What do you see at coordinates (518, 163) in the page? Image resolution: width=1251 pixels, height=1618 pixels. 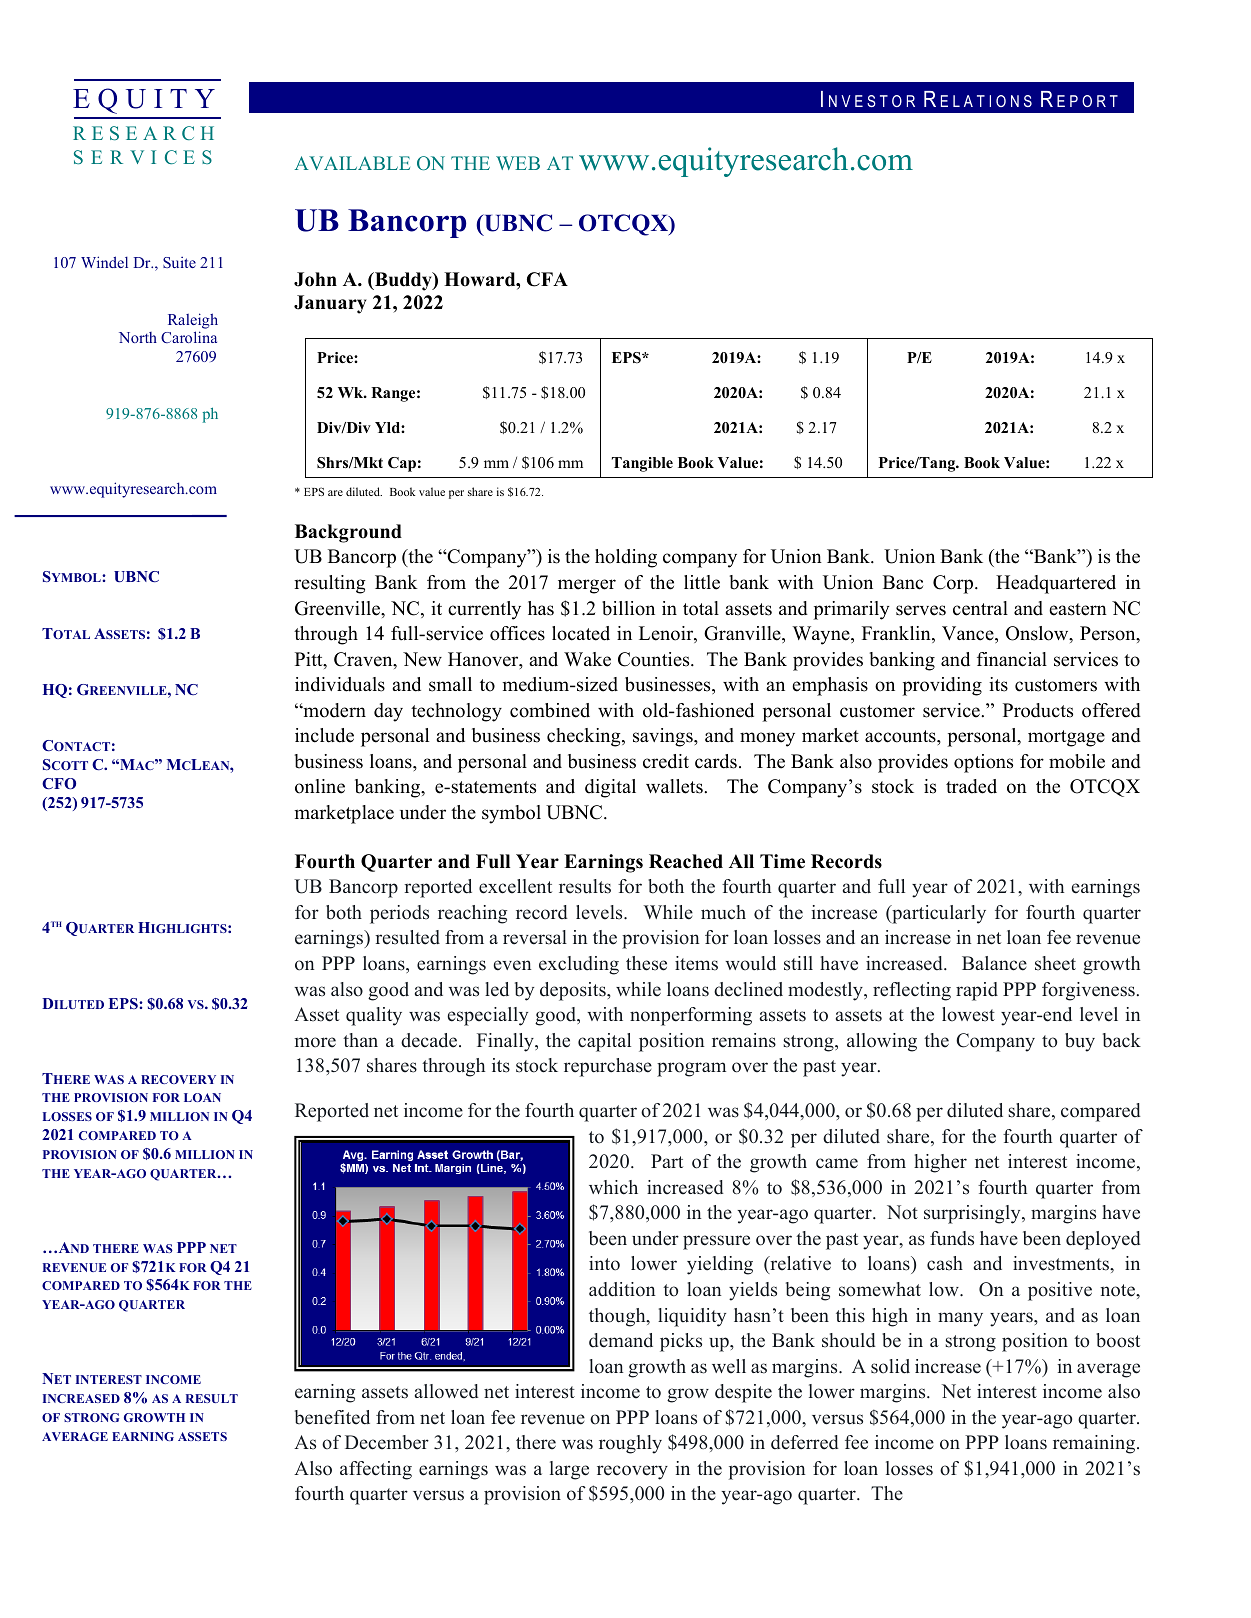 I see `WEB` at bounding box center [518, 163].
